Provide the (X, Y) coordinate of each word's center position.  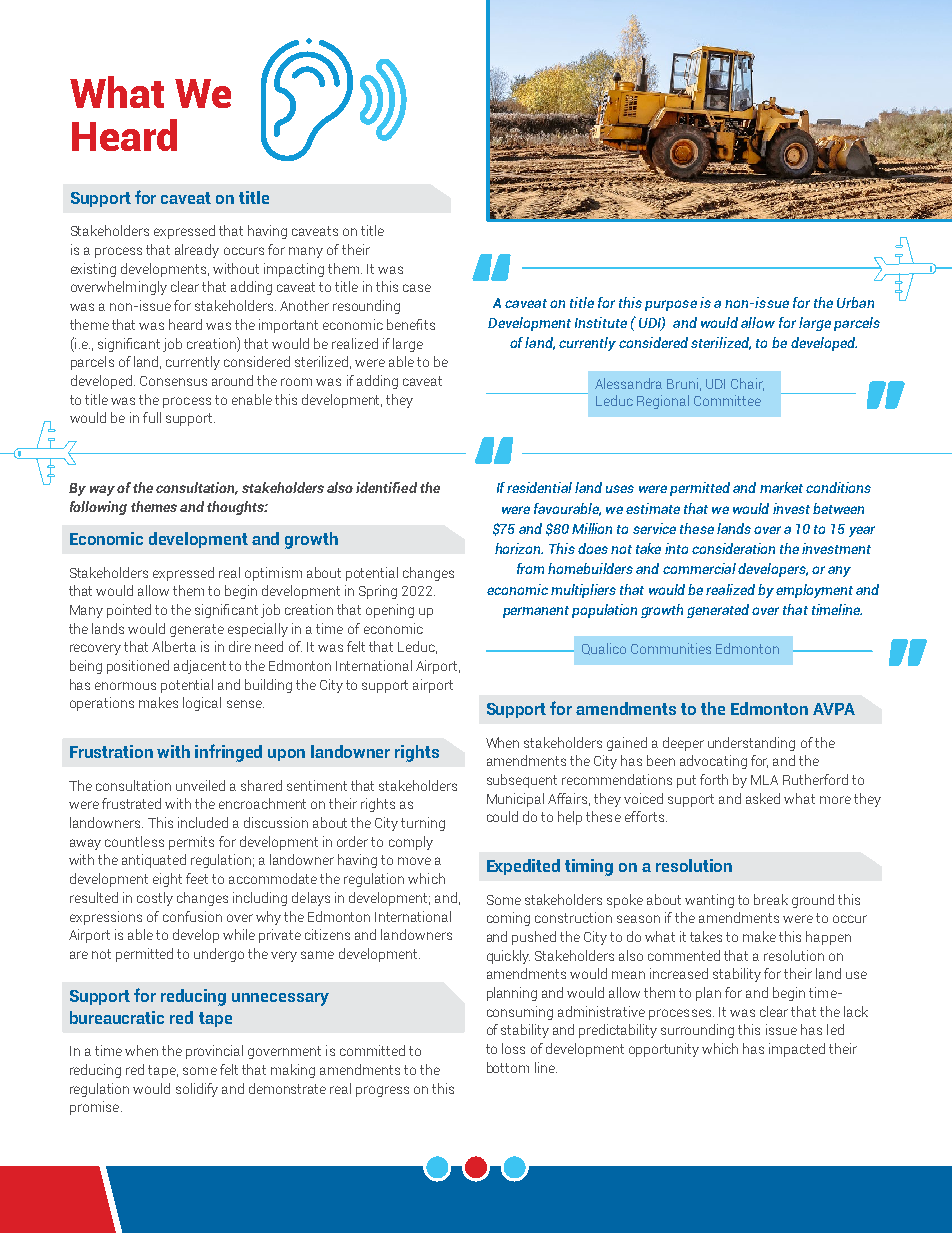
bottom (508, 1067)
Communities (671, 648)
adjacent (200, 667)
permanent (536, 612)
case (417, 288)
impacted (797, 1050)
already (197, 251)
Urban (855, 302)
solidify (197, 1090)
